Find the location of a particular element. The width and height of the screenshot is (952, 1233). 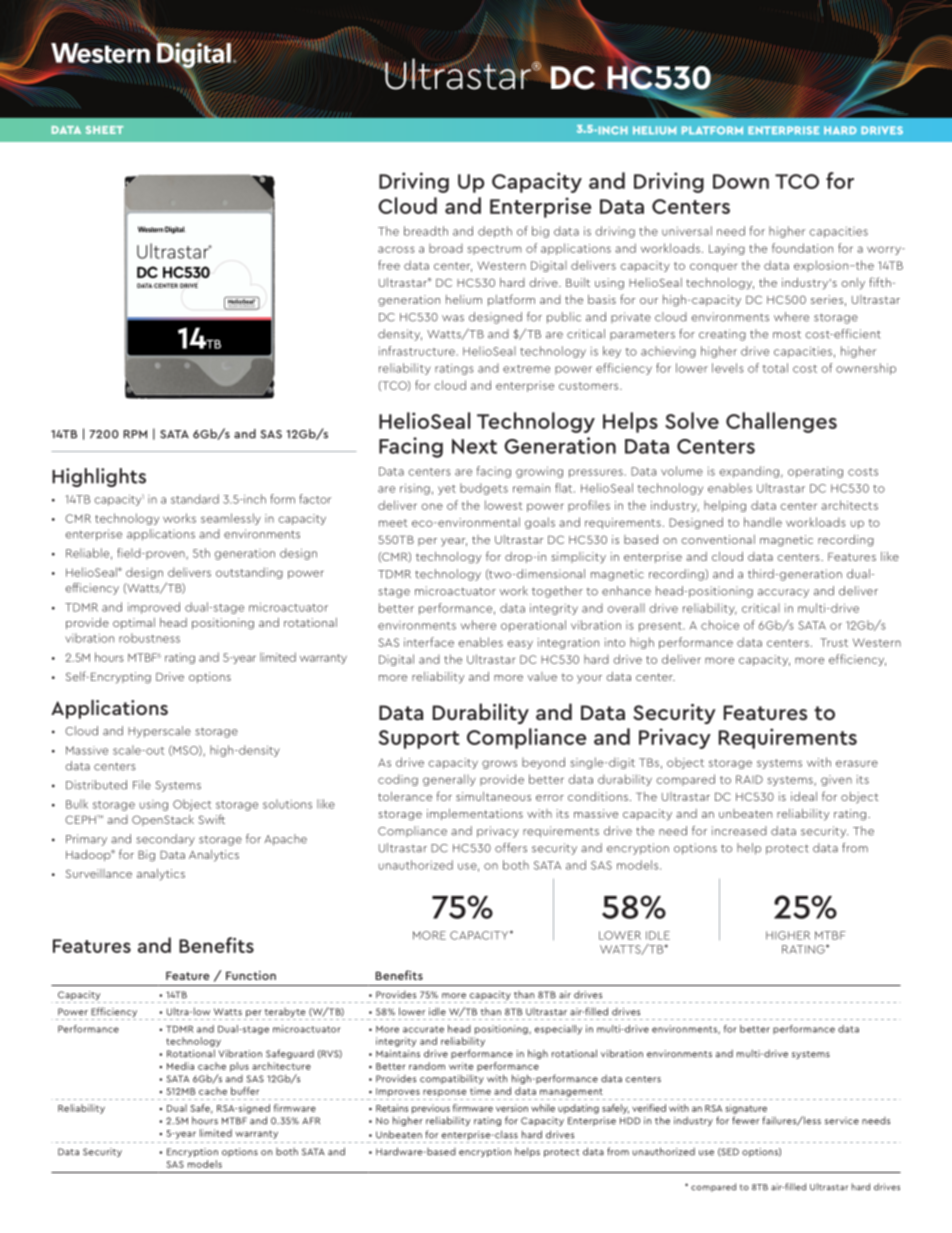

robustness is located at coordinates (149, 638).
